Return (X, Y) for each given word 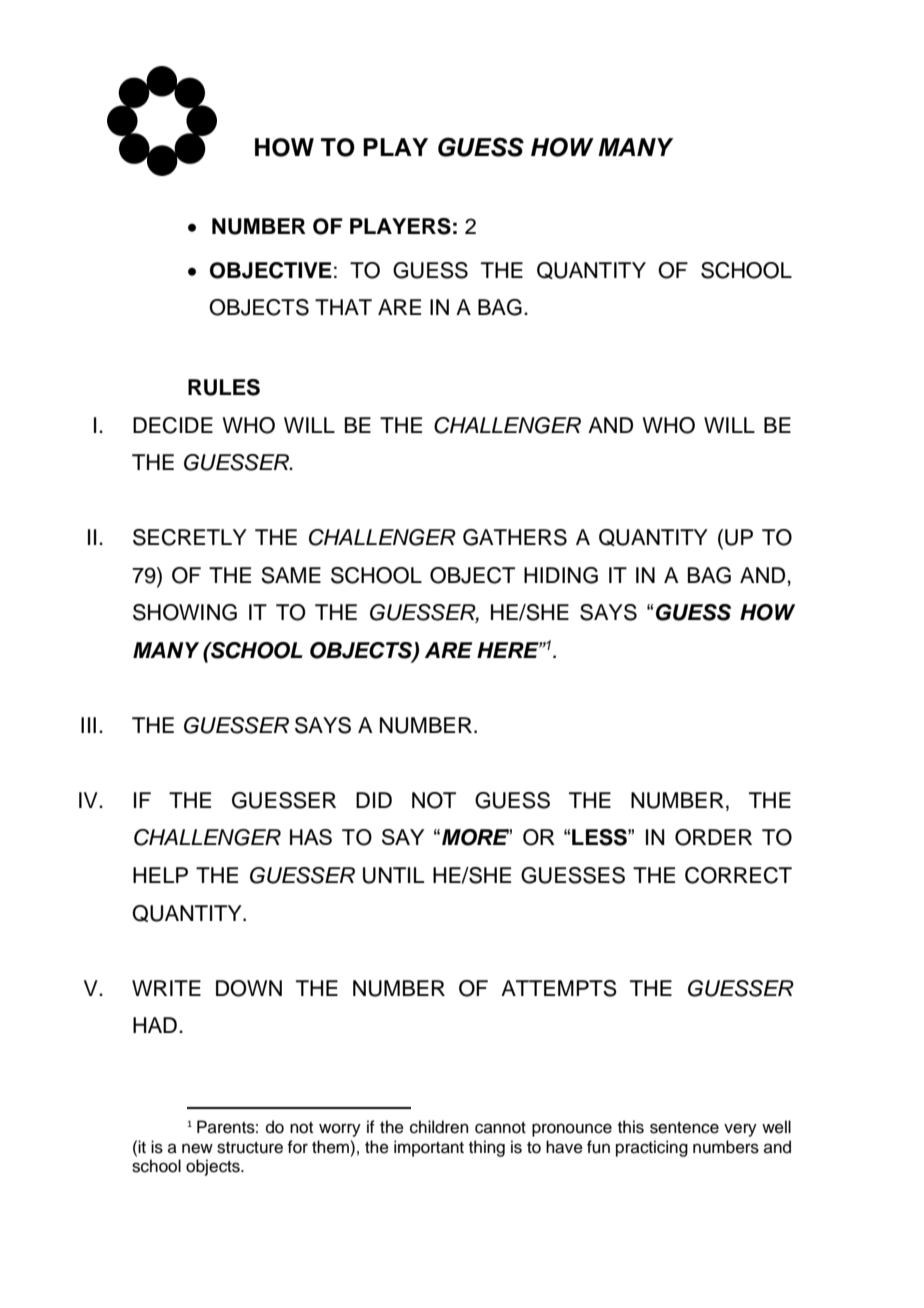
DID (374, 800)
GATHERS (515, 537)
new (197, 1148)
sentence (684, 1128)
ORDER (713, 837)
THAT (343, 307)
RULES (224, 387)
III (88, 725)
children (439, 1127)
